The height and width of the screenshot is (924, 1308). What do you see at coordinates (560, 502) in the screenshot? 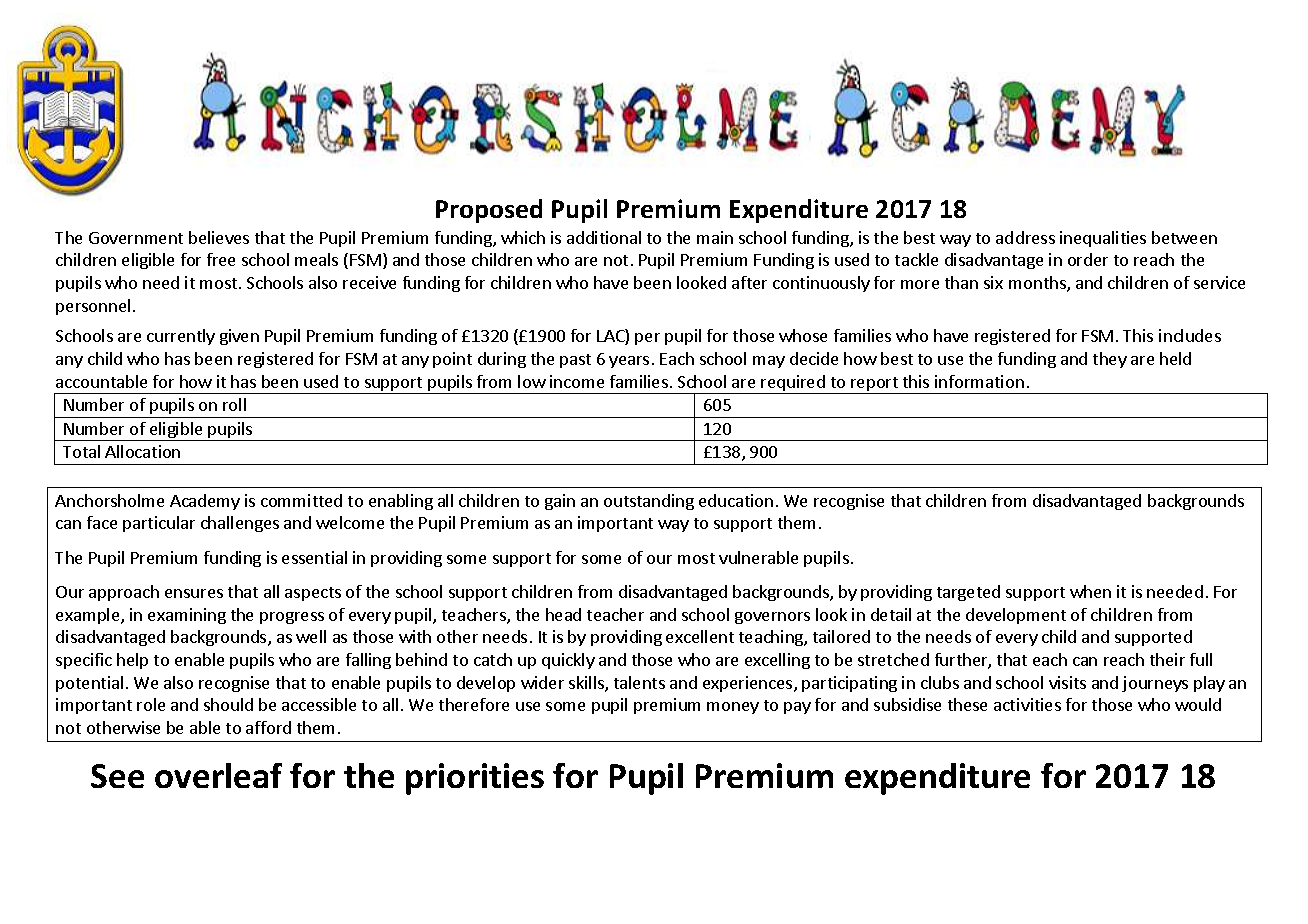
I see `gain` at bounding box center [560, 502].
